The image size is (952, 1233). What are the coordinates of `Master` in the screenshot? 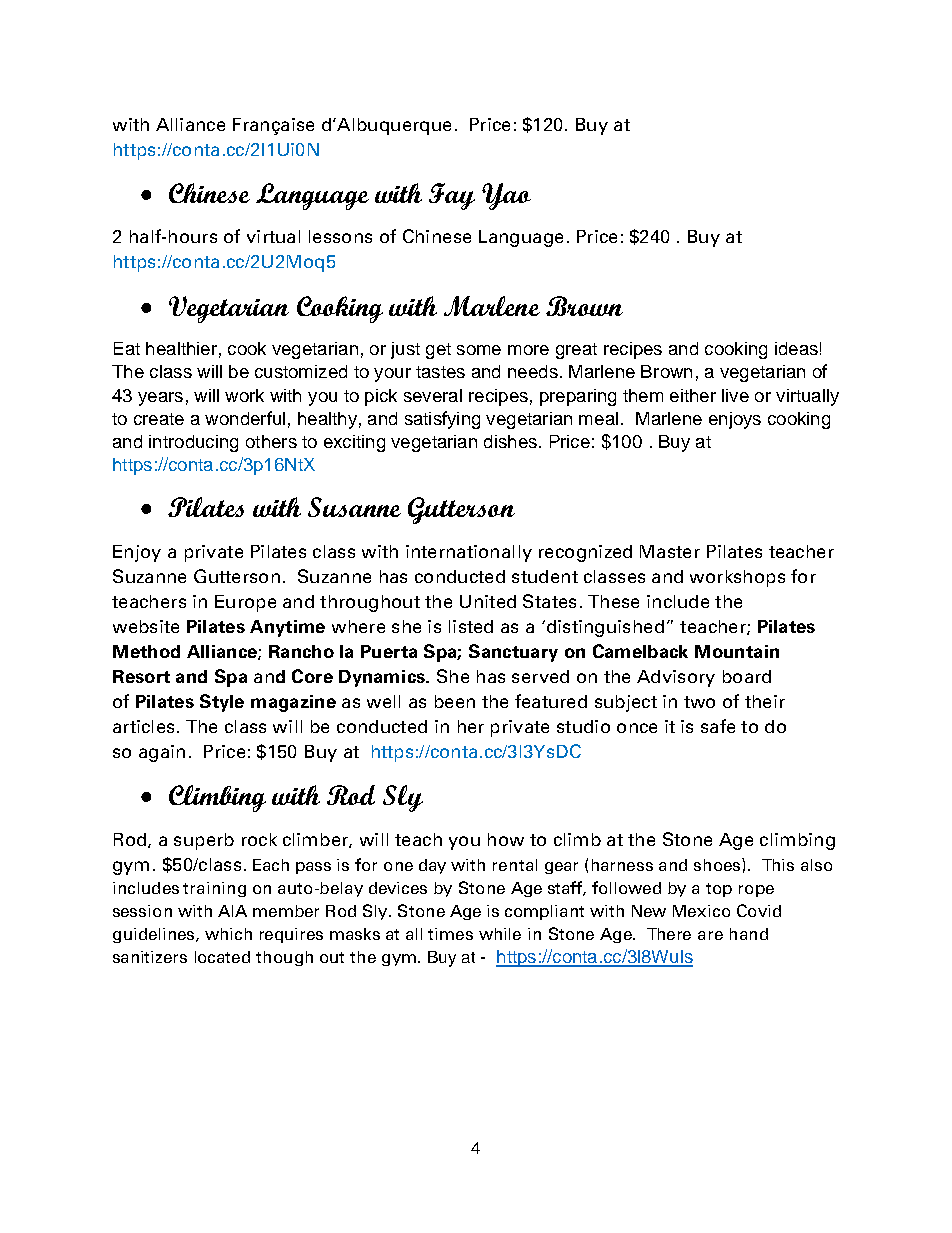 It's located at (670, 551).
